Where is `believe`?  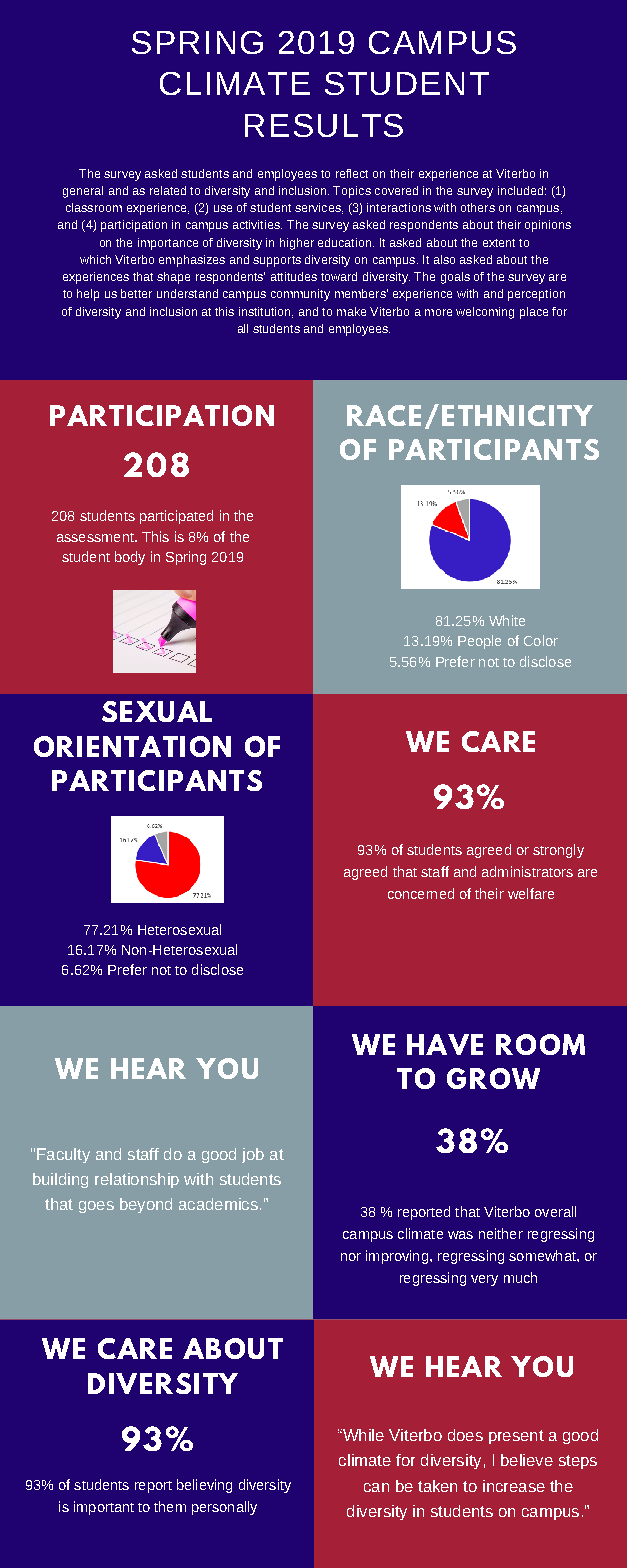 believe is located at coordinates (527, 1460).
